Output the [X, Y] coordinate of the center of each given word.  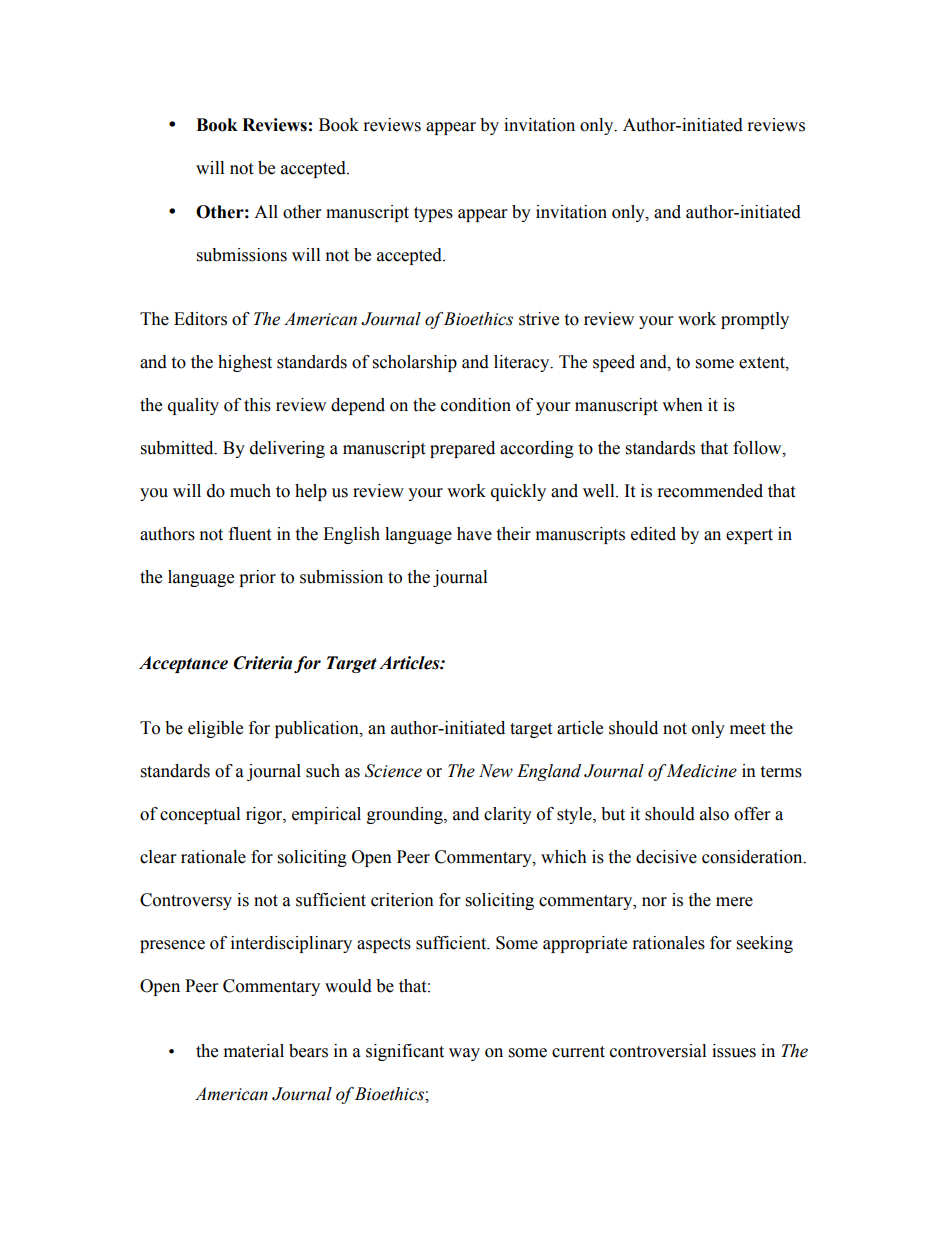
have [474, 534]
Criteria [262, 663]
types [433, 214]
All [266, 211]
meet [747, 729]
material [254, 1051]
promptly [755, 320]
